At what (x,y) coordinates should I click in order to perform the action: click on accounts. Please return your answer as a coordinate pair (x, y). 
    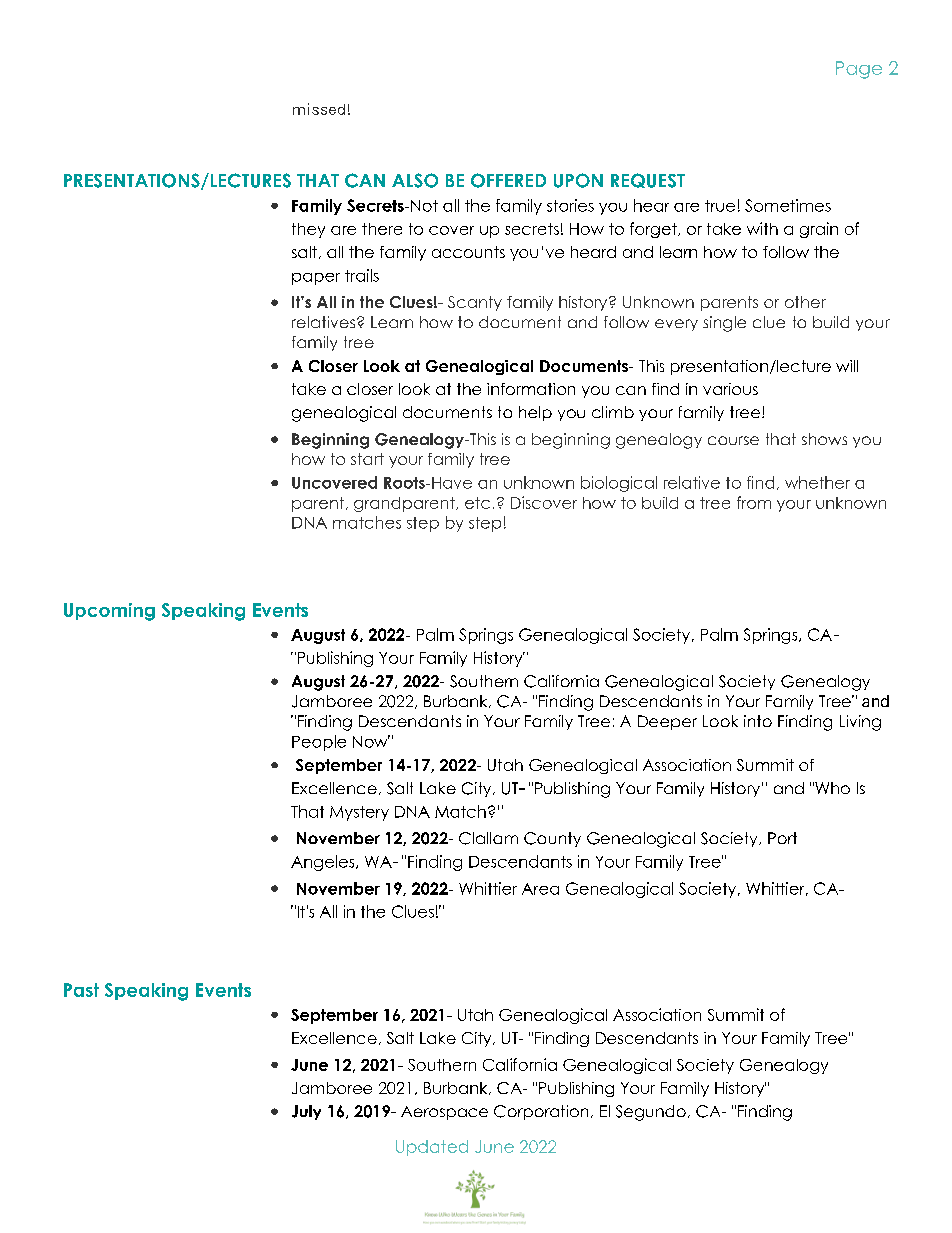
    Looking at the image, I should click on (468, 252).
